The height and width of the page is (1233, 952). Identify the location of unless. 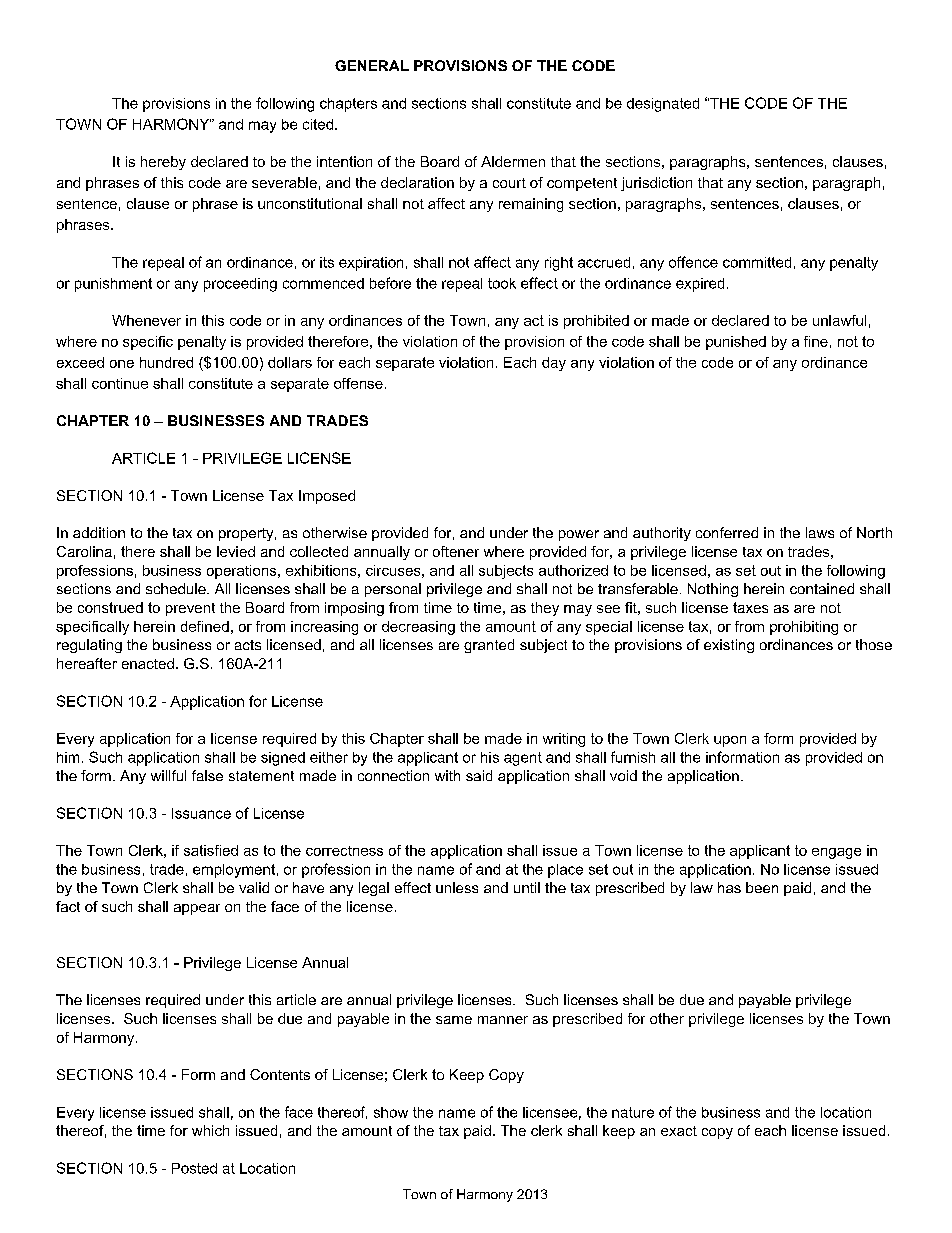
(457, 887).
